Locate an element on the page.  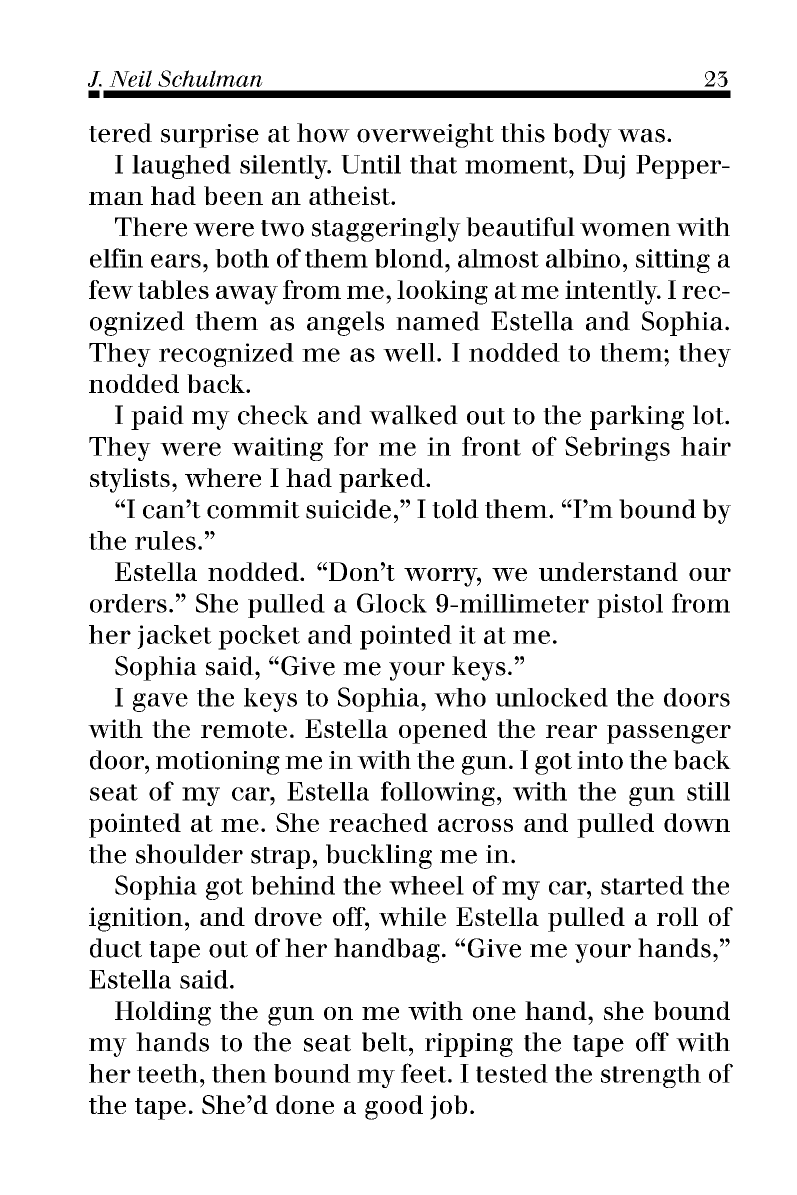
who is located at coordinates (460, 697).
